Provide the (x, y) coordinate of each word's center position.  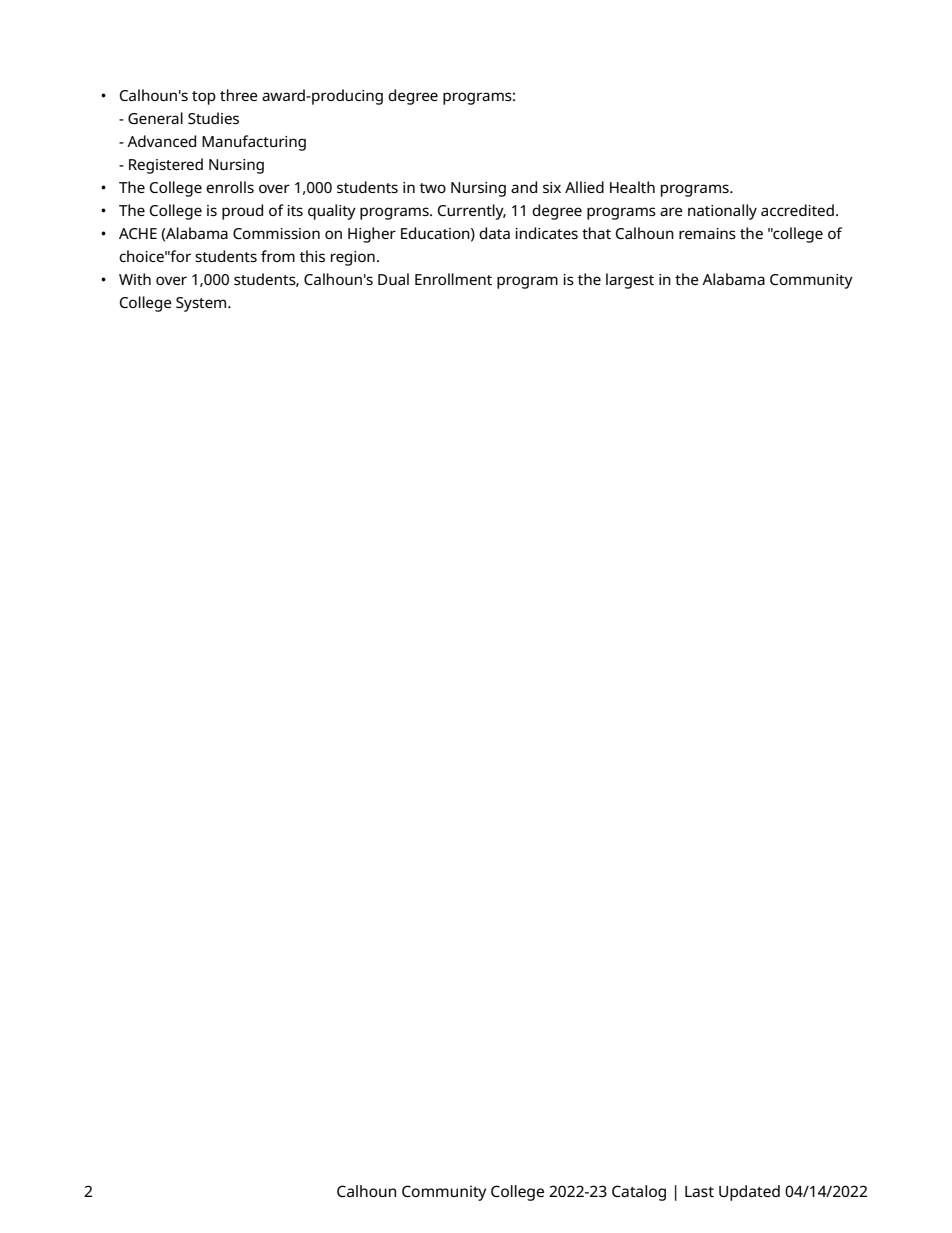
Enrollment (453, 279)
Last (699, 1191)
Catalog (639, 1193)
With (135, 279)
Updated (749, 1193)
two (433, 188)
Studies (213, 118)
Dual (393, 279)
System (202, 304)
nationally (722, 212)
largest (630, 281)
